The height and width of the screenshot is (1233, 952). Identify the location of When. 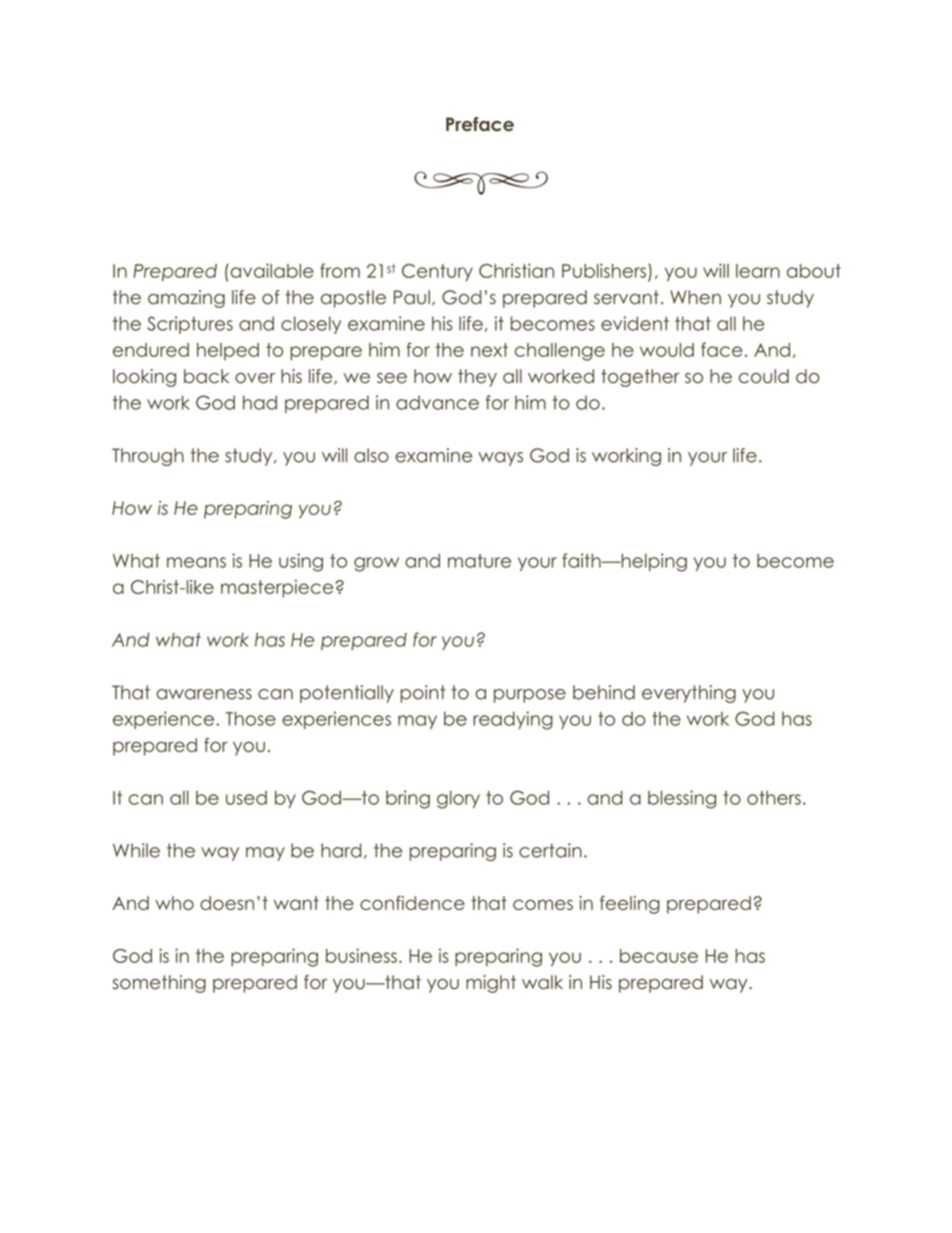
(695, 297).
